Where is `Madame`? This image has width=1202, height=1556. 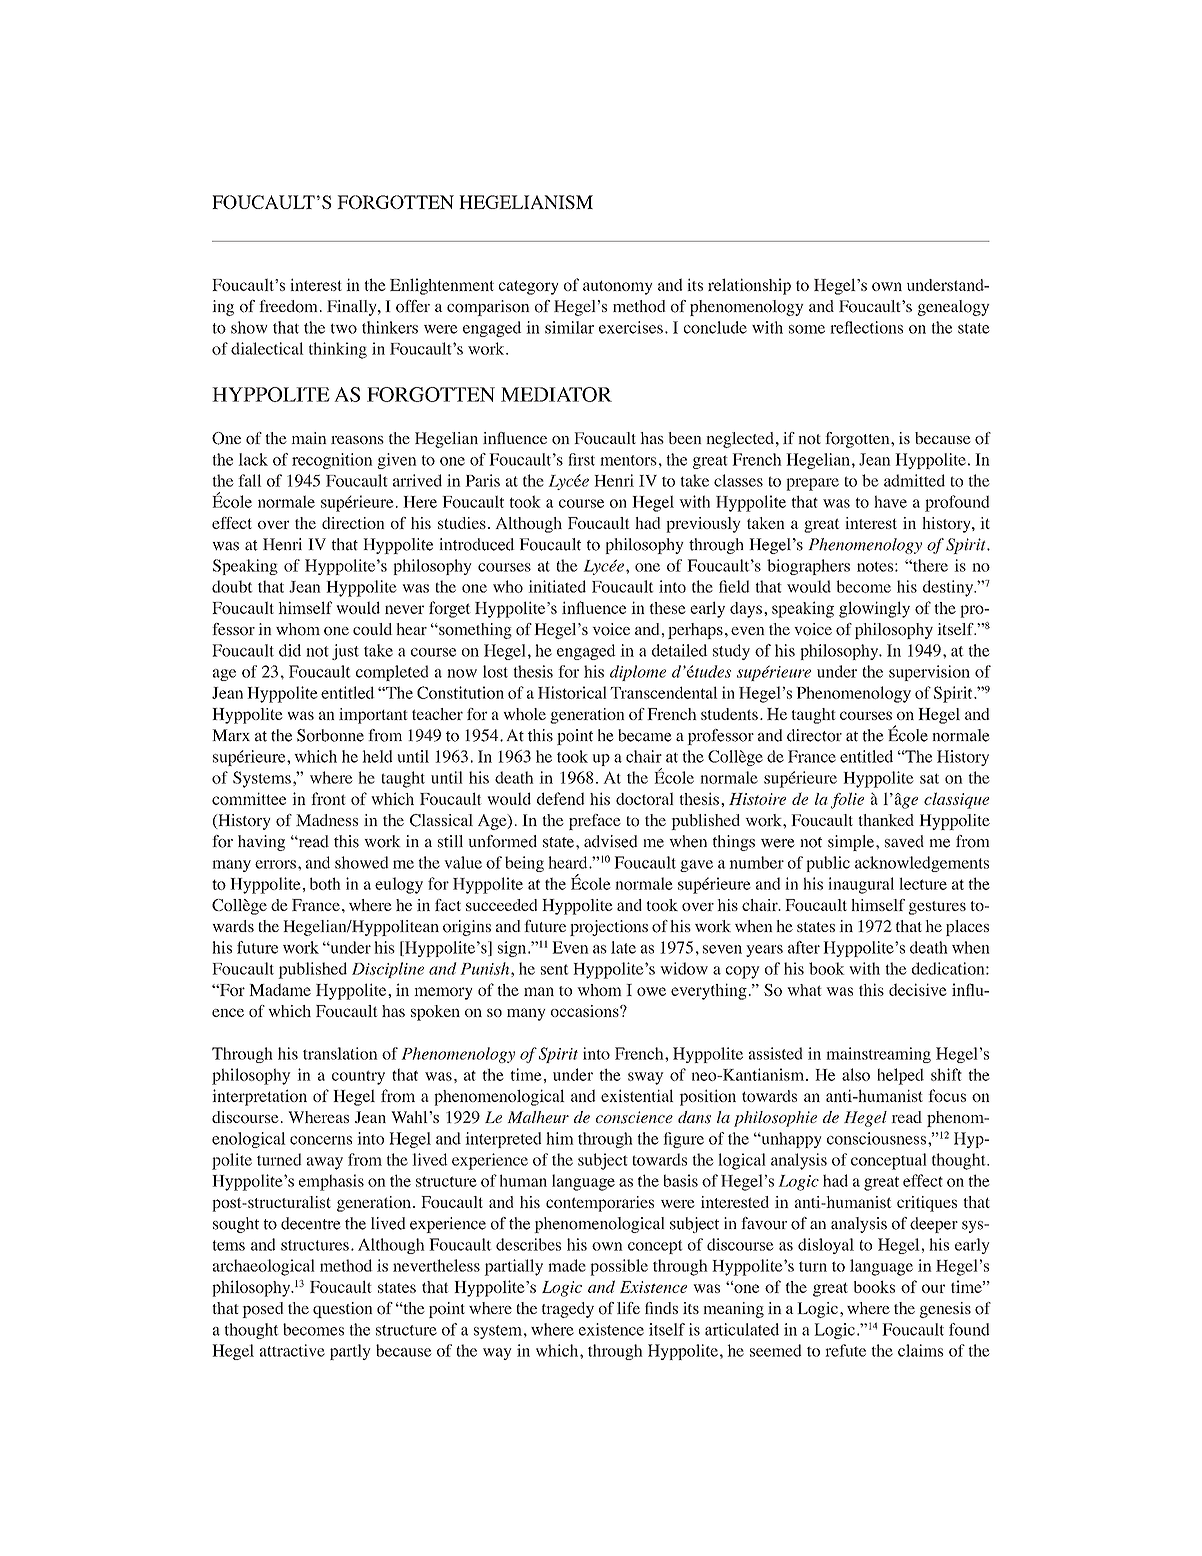 Madame is located at coordinates (280, 989).
